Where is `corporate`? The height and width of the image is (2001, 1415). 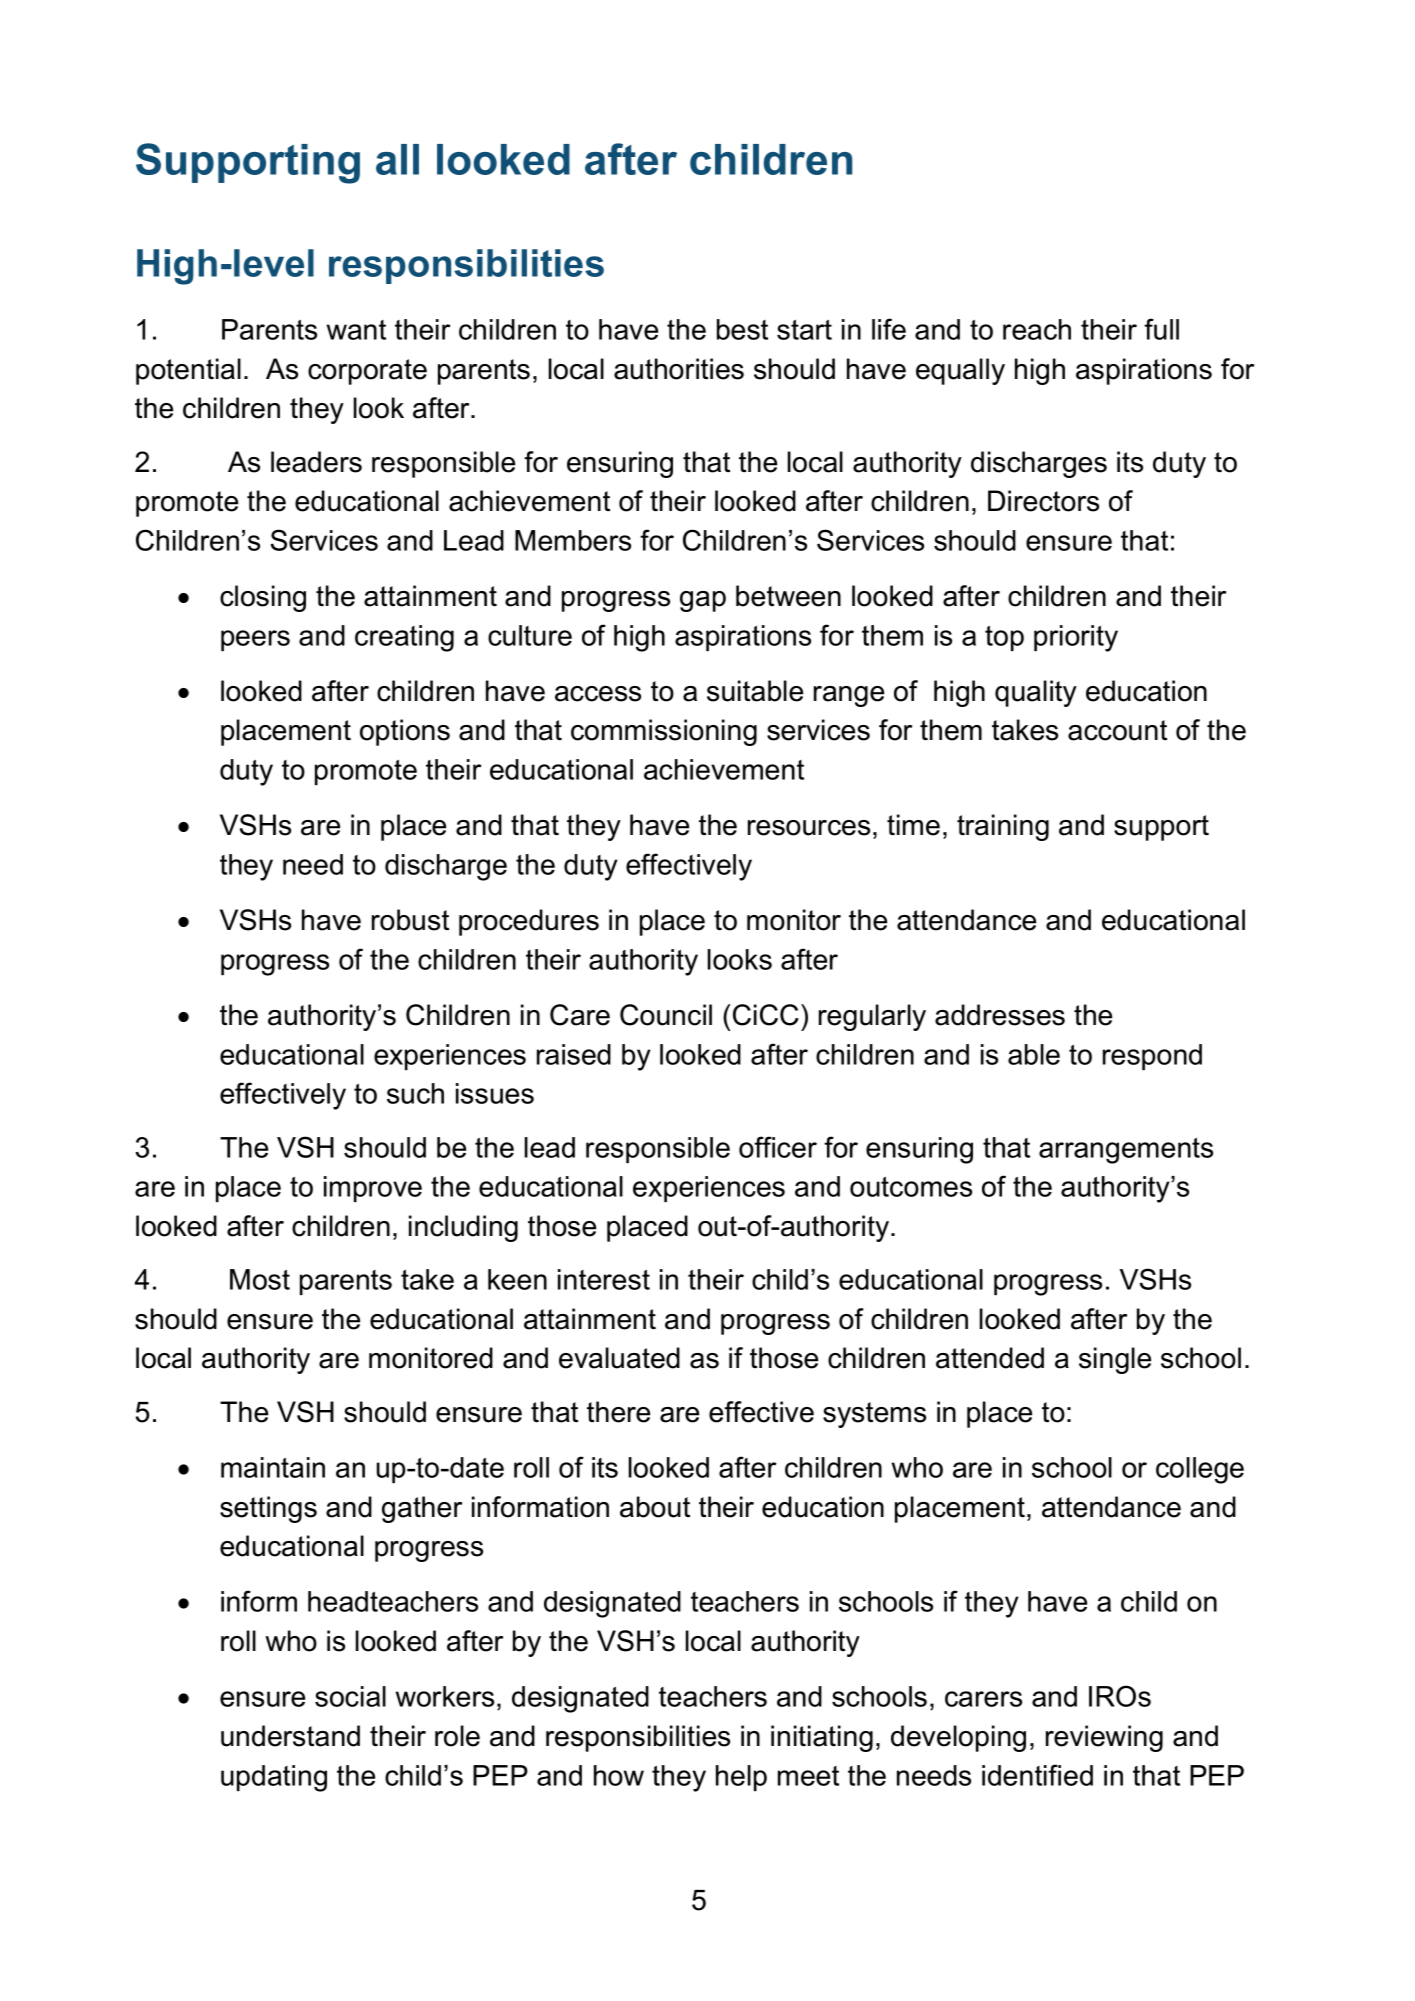
corporate is located at coordinates (367, 372).
